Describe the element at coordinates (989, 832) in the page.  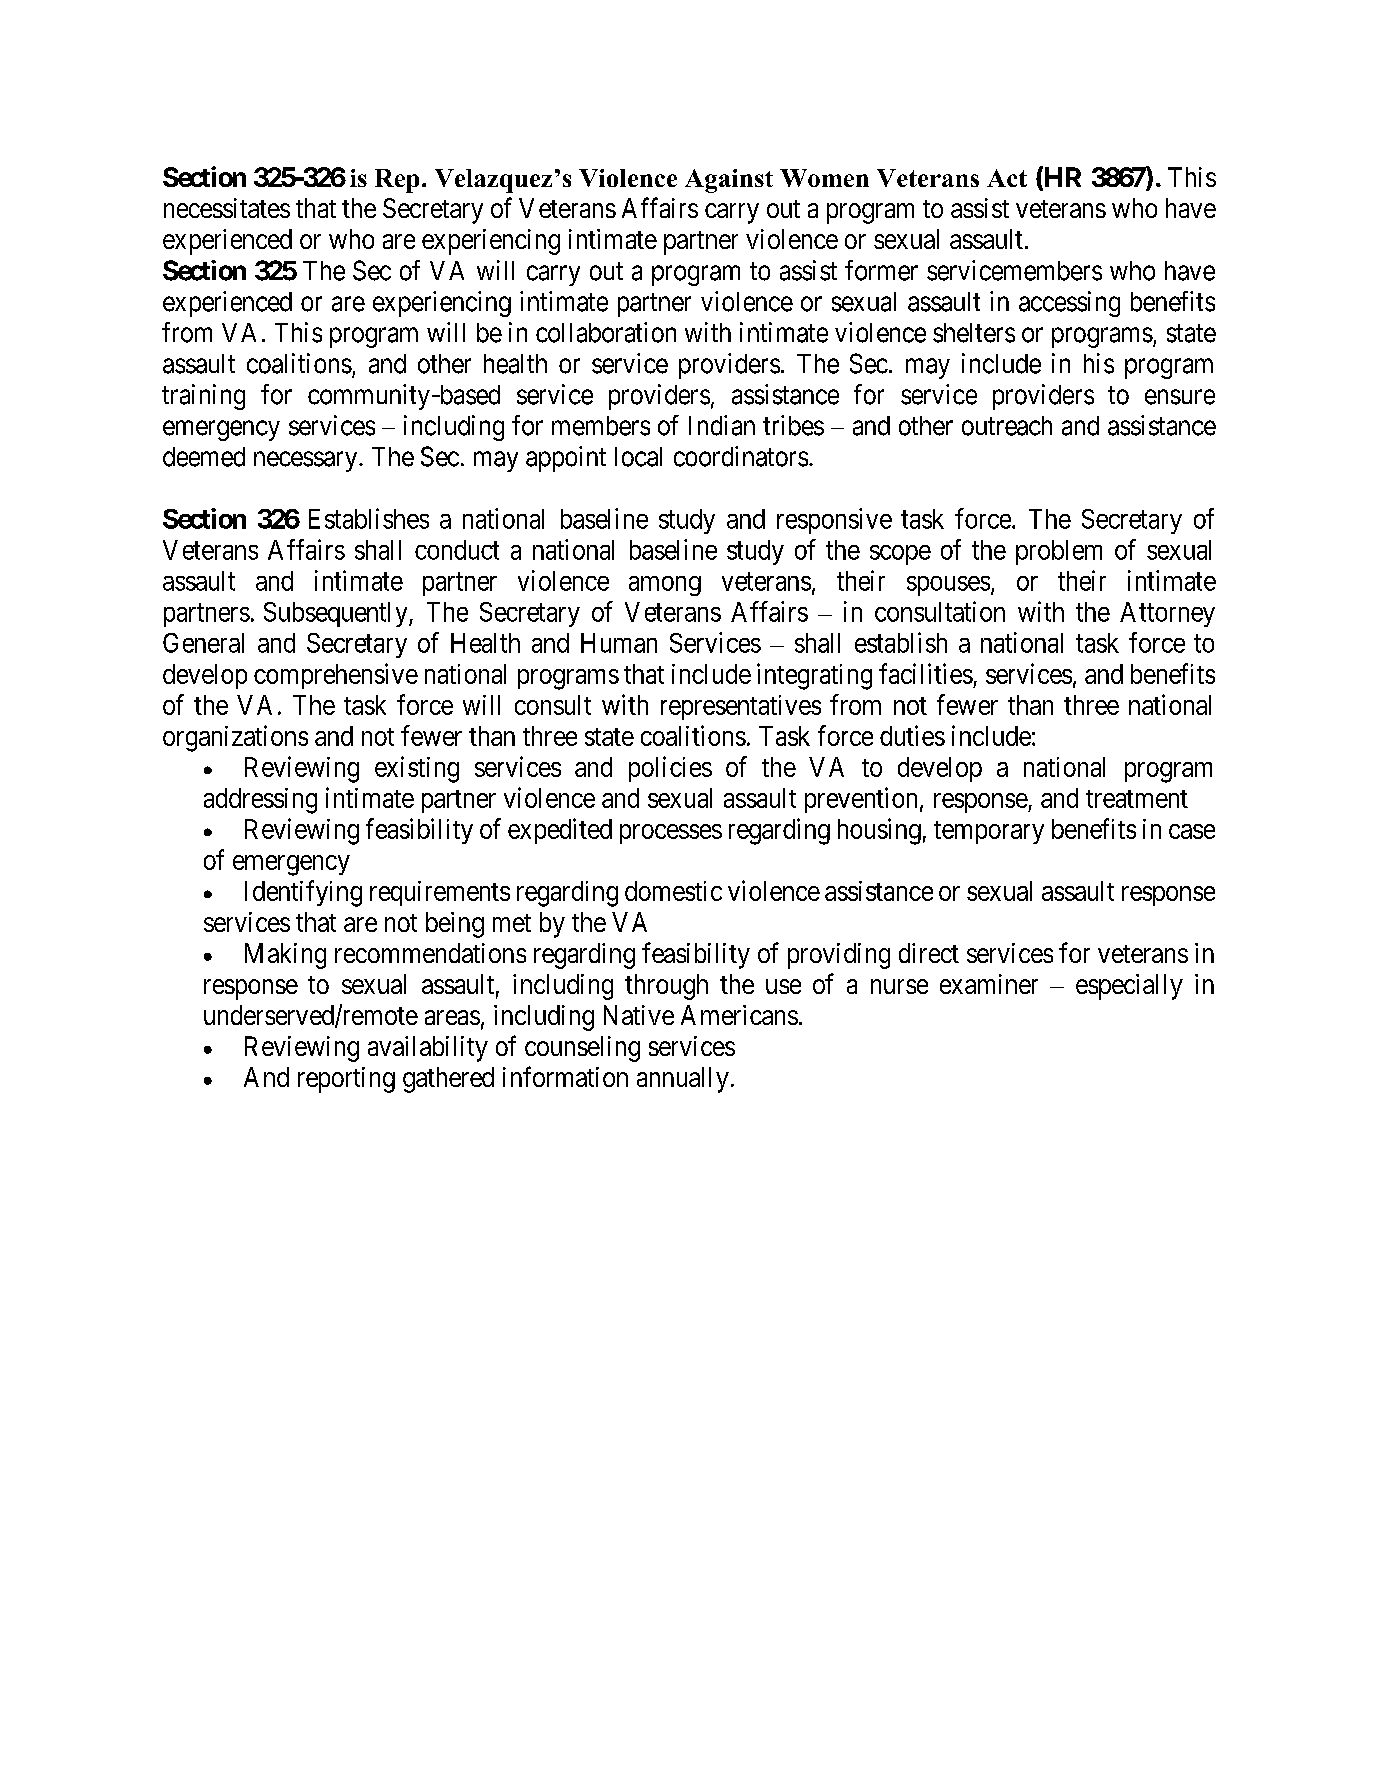
I see `temporary` at that location.
